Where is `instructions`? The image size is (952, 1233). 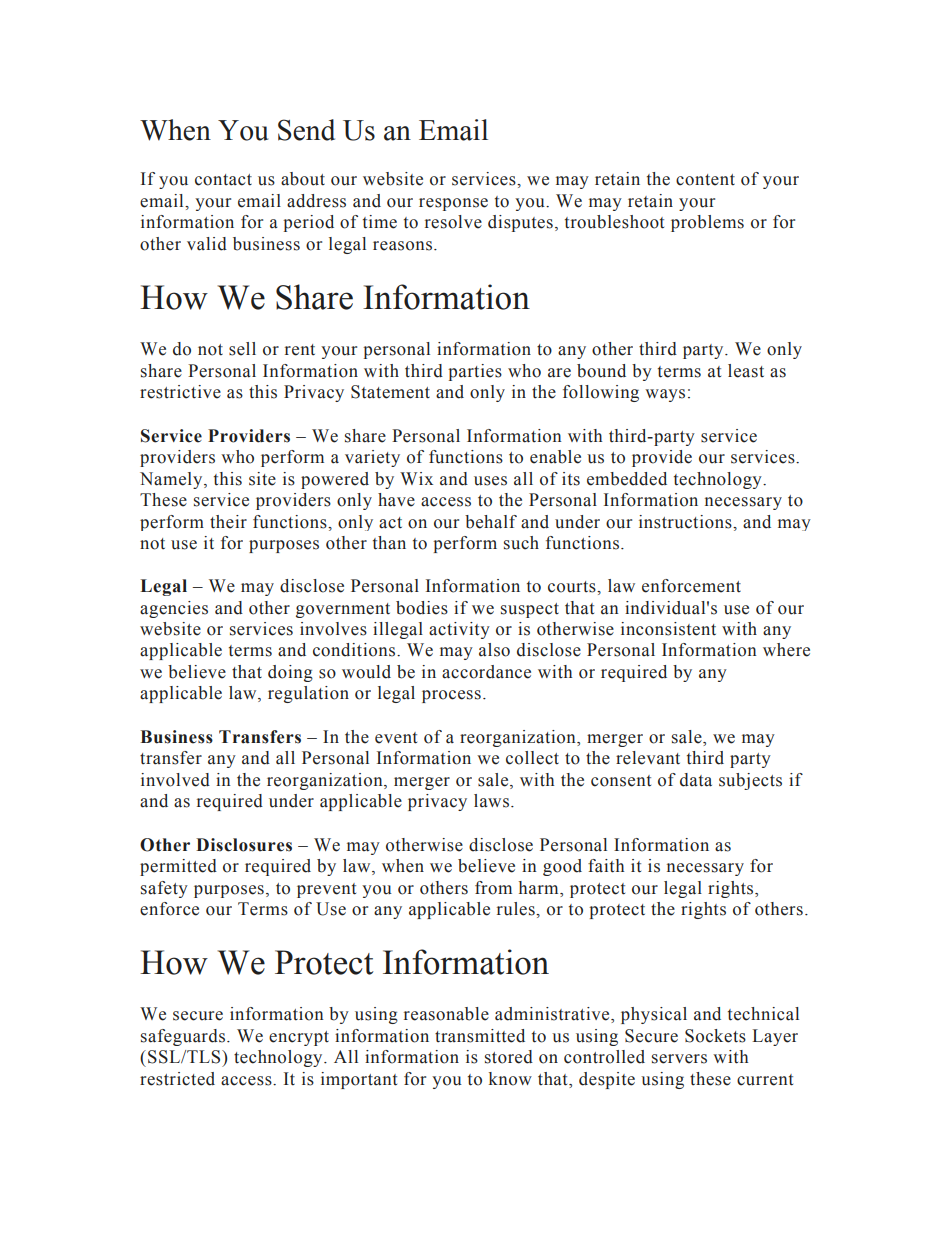
instructions is located at coordinates (686, 522).
